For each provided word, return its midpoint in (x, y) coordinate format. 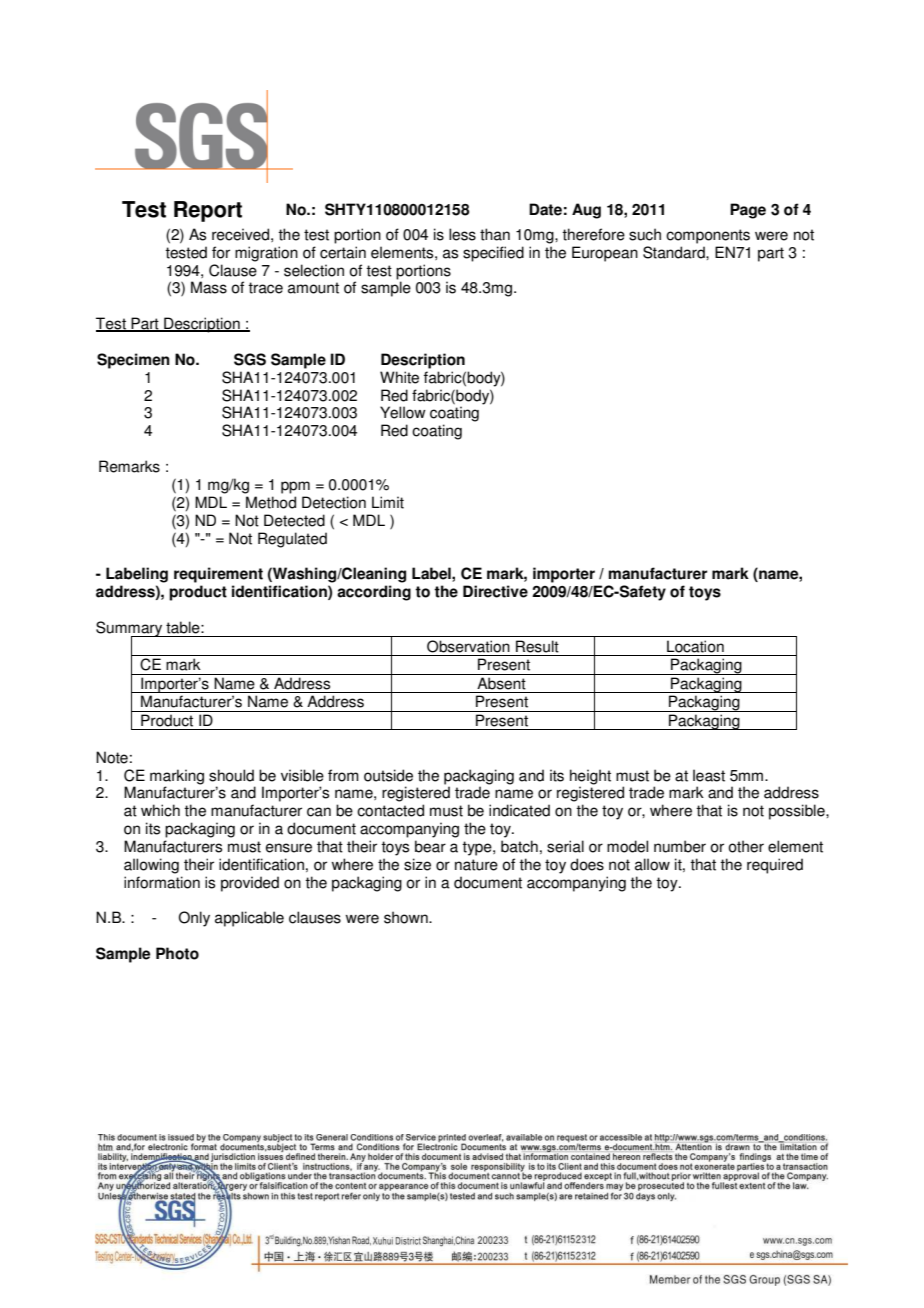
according (374, 593)
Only (194, 919)
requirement (218, 575)
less (462, 234)
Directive (495, 591)
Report (208, 211)
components (708, 236)
